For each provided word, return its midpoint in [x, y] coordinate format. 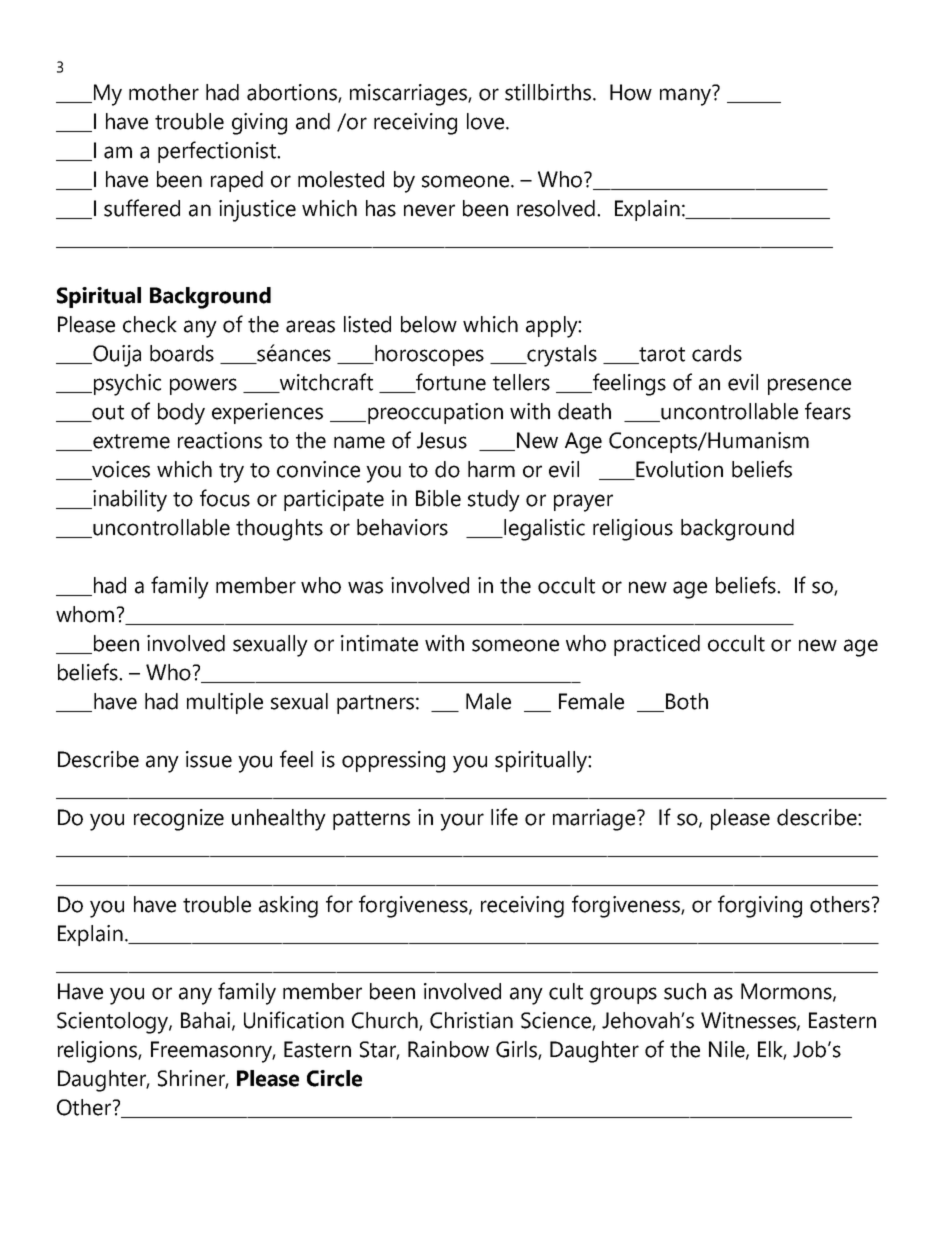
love [487, 121]
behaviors [402, 527]
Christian [471, 1020]
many [686, 96]
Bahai [205, 1020]
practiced [657, 645]
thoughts [279, 530]
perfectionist [218, 152]
